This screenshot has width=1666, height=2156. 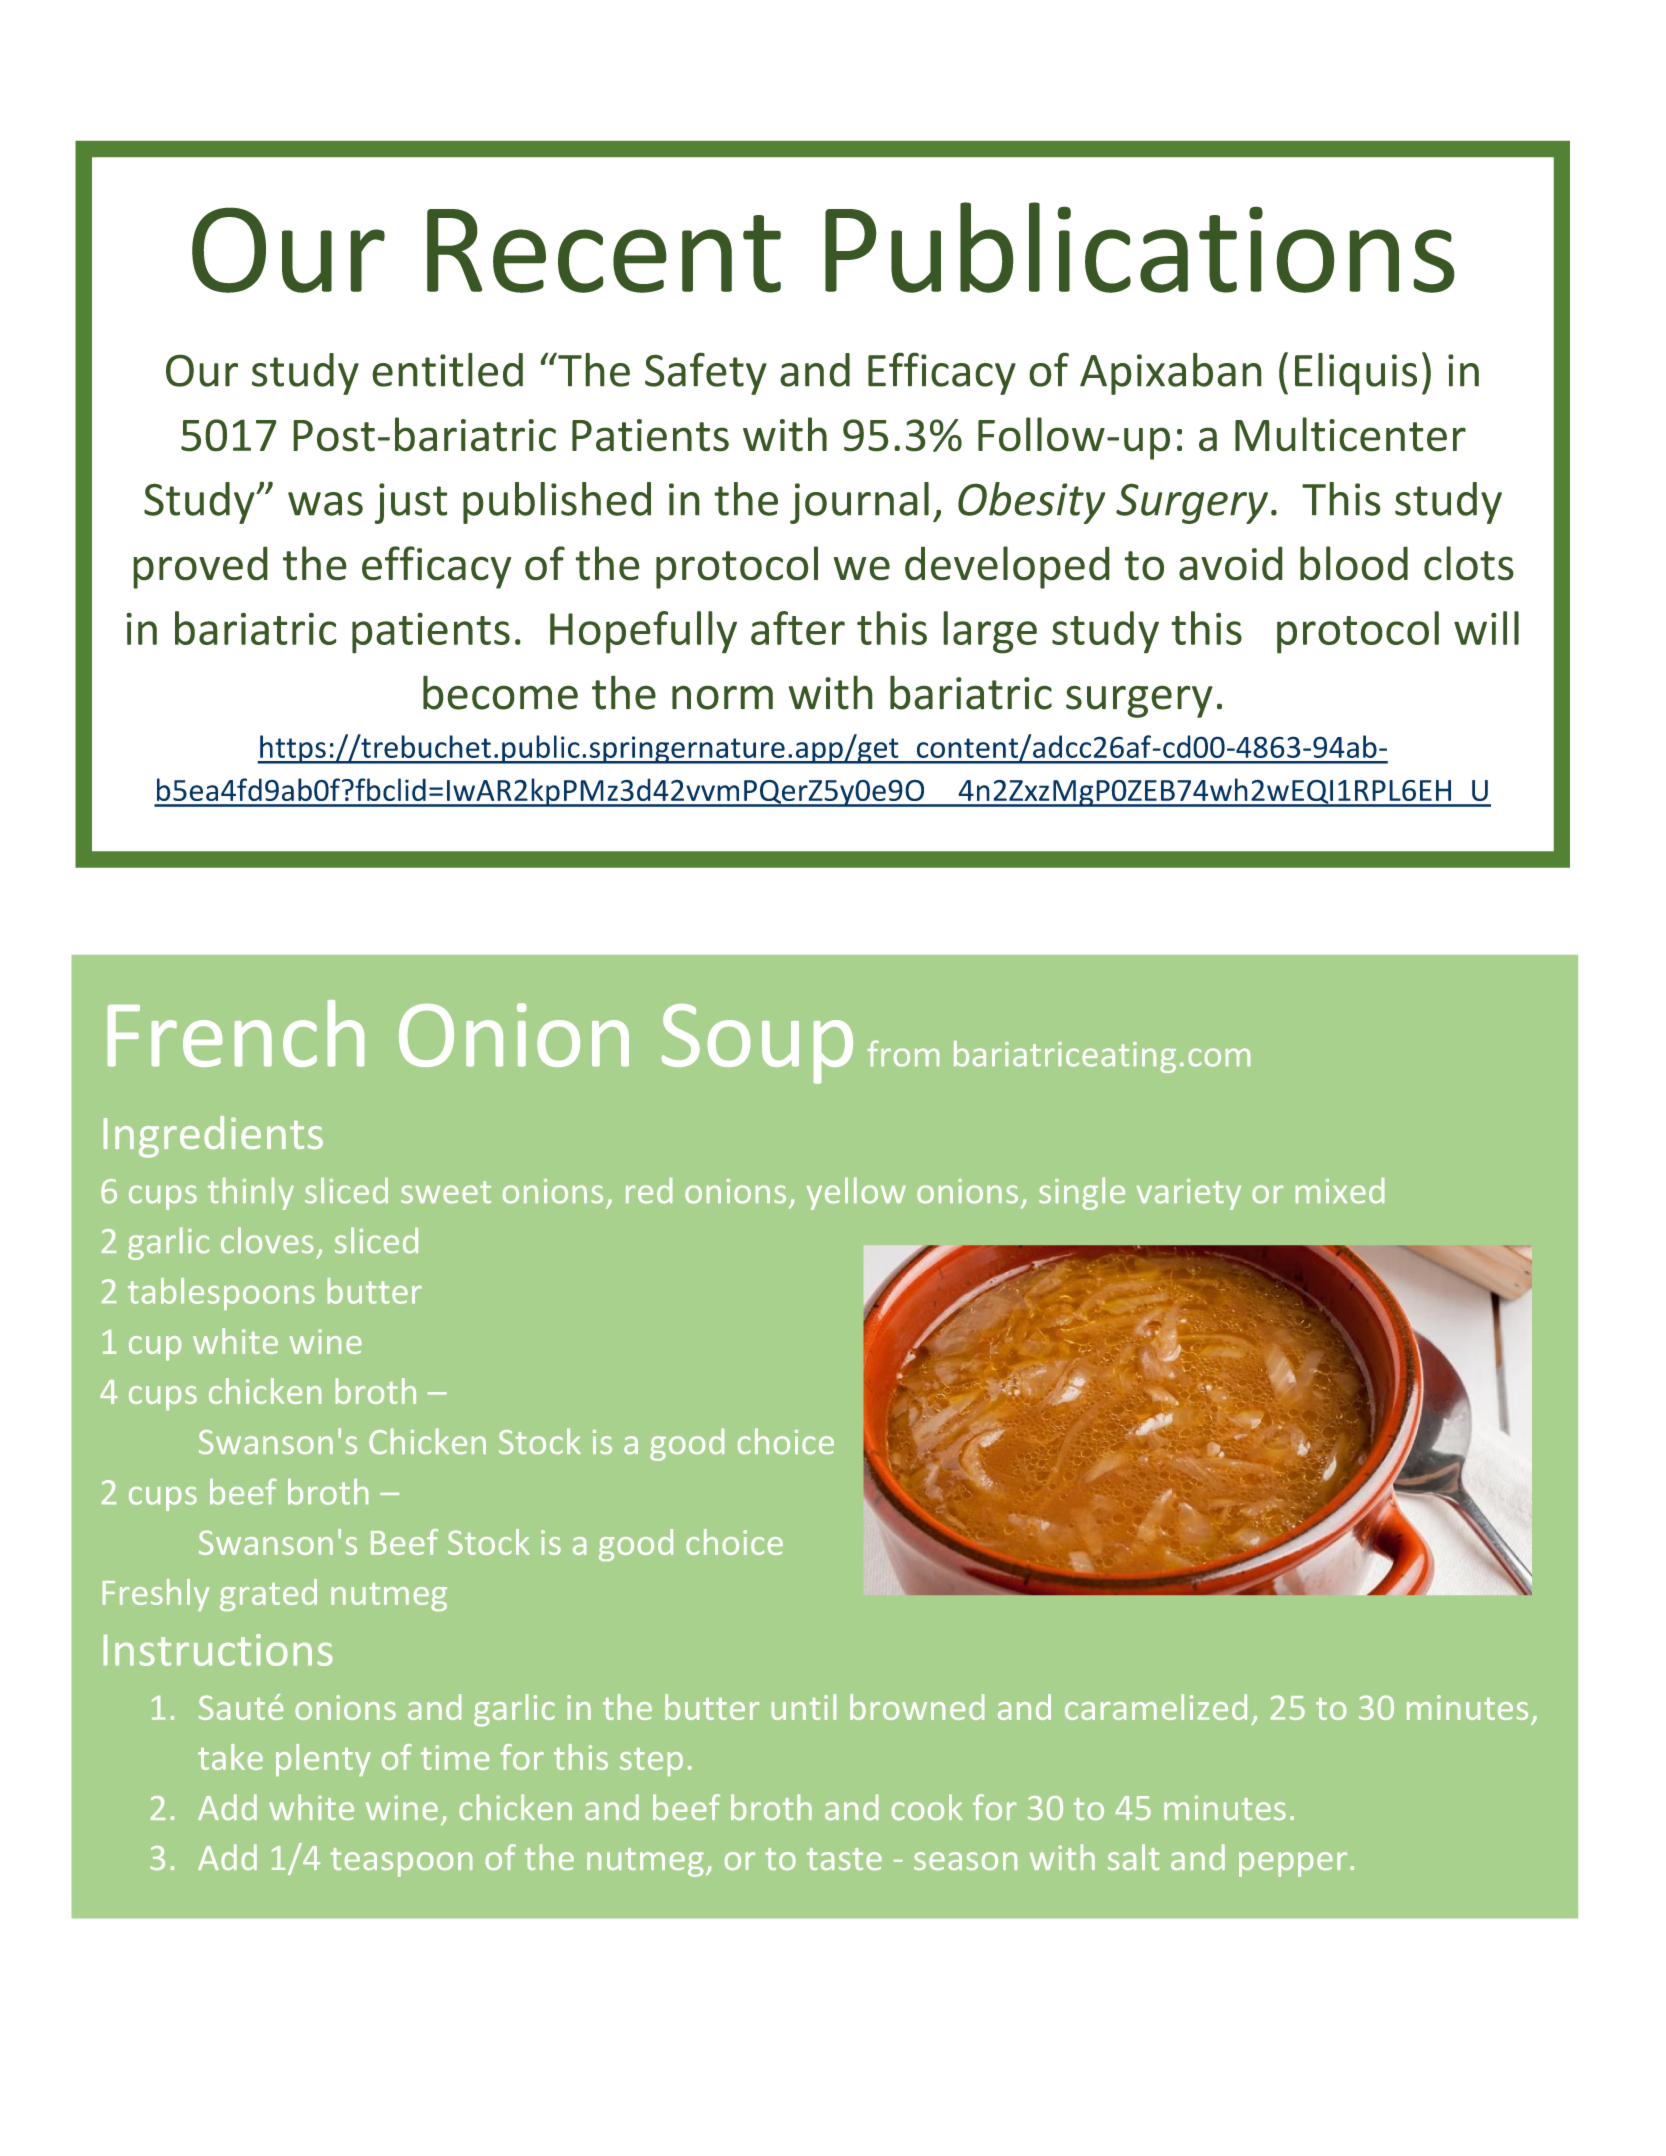 I want to click on mixed, so click(x=1340, y=1191).
